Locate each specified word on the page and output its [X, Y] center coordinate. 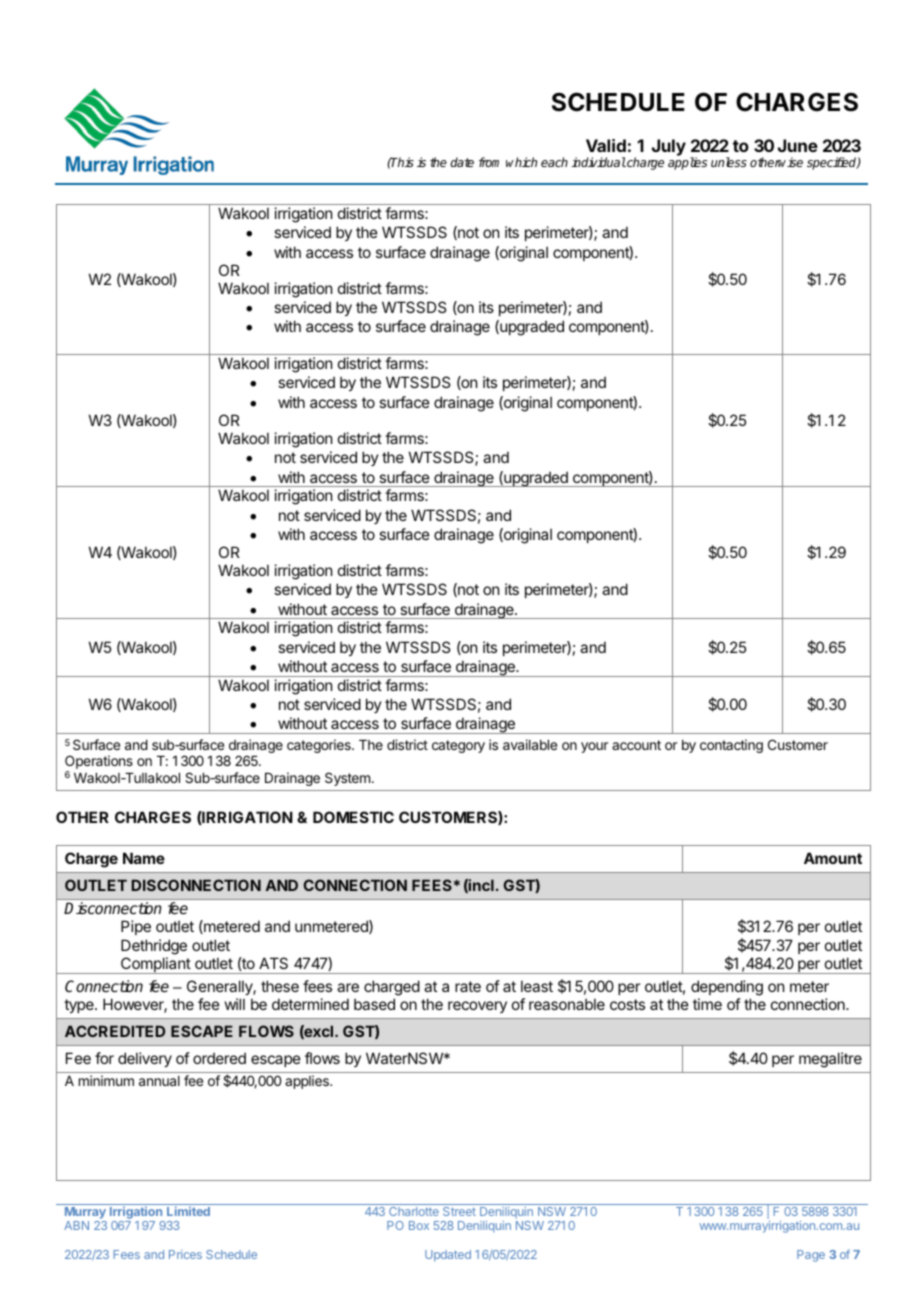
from [489, 162]
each [554, 162]
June [798, 145]
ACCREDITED [115, 1031]
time [707, 1004]
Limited [188, 1211]
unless [729, 162]
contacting [731, 746]
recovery [477, 1007]
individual [598, 162]
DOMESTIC [353, 817]
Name [144, 858]
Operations [99, 763]
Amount [833, 858]
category [458, 746]
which [521, 162]
